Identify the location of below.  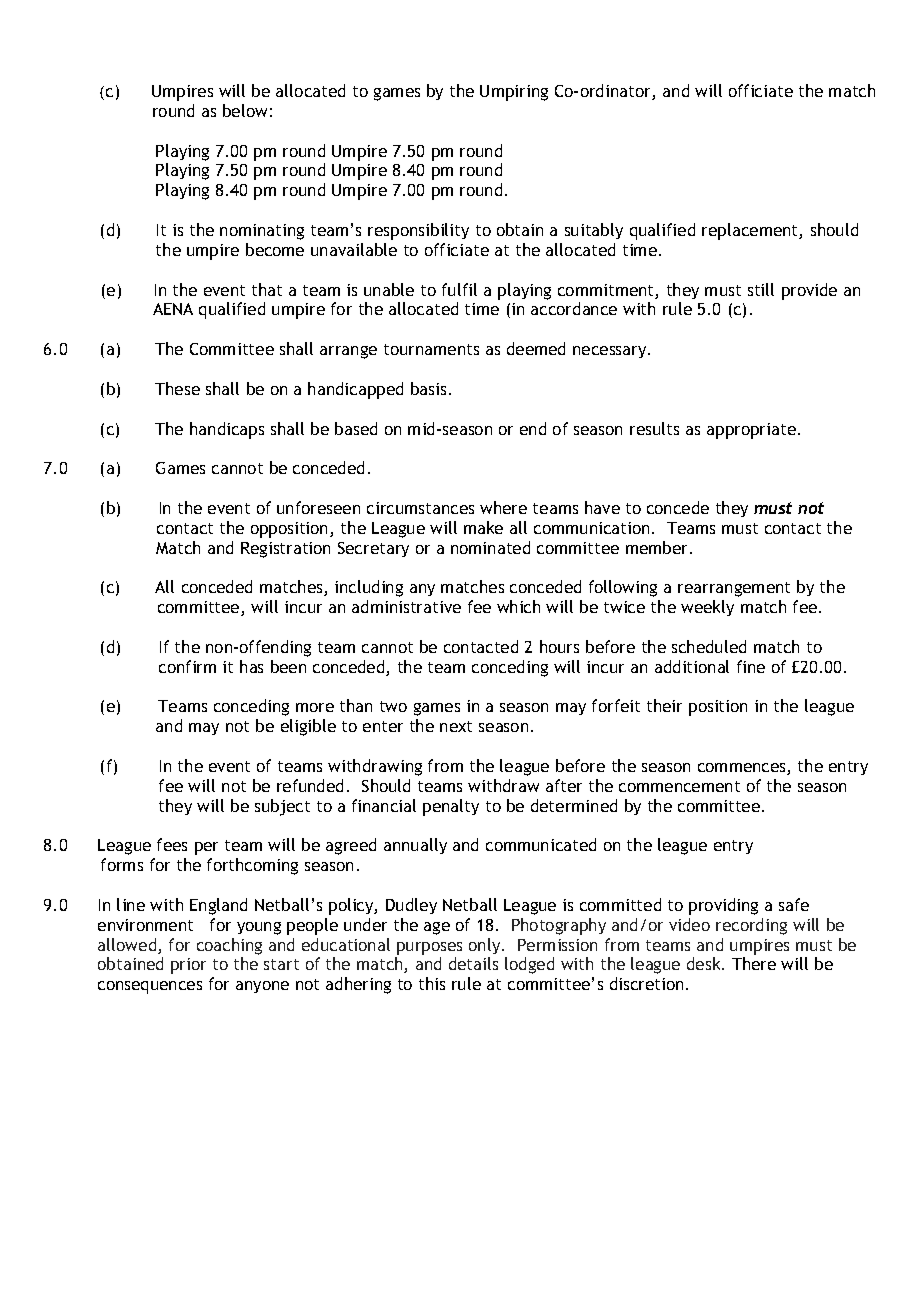
(245, 110).
